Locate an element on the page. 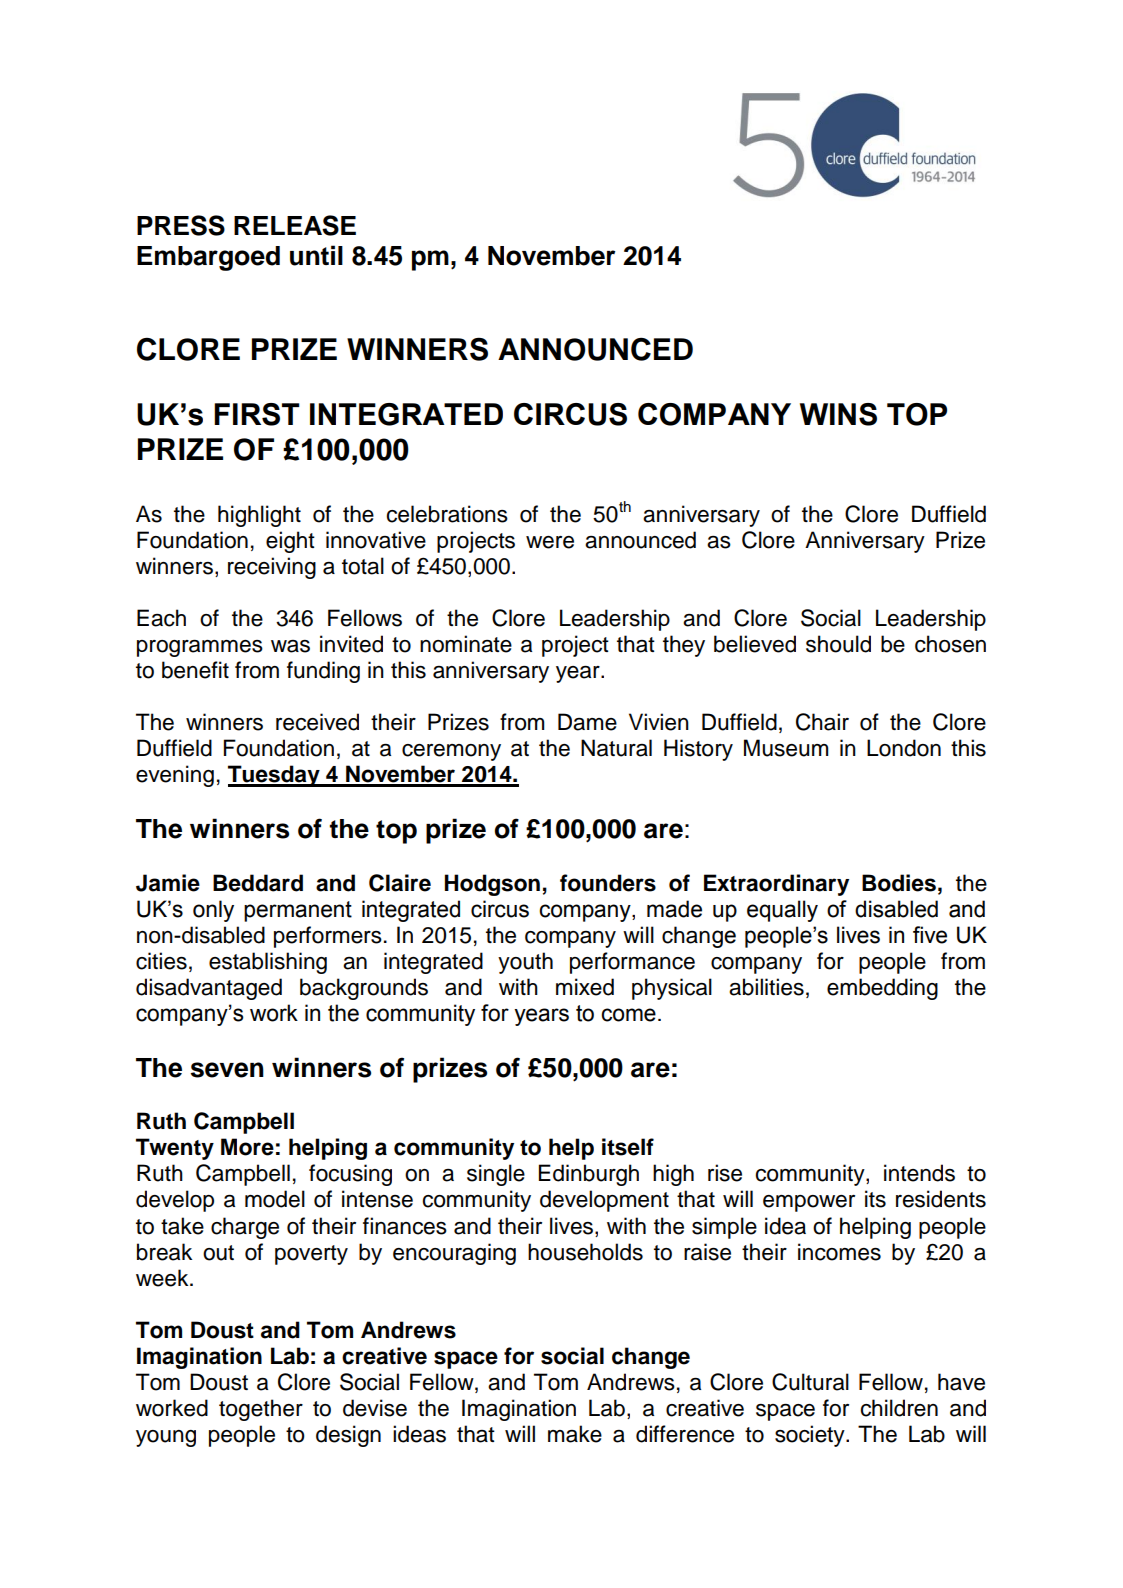 The height and width of the image is (1588, 1123). was is located at coordinates (290, 646).
